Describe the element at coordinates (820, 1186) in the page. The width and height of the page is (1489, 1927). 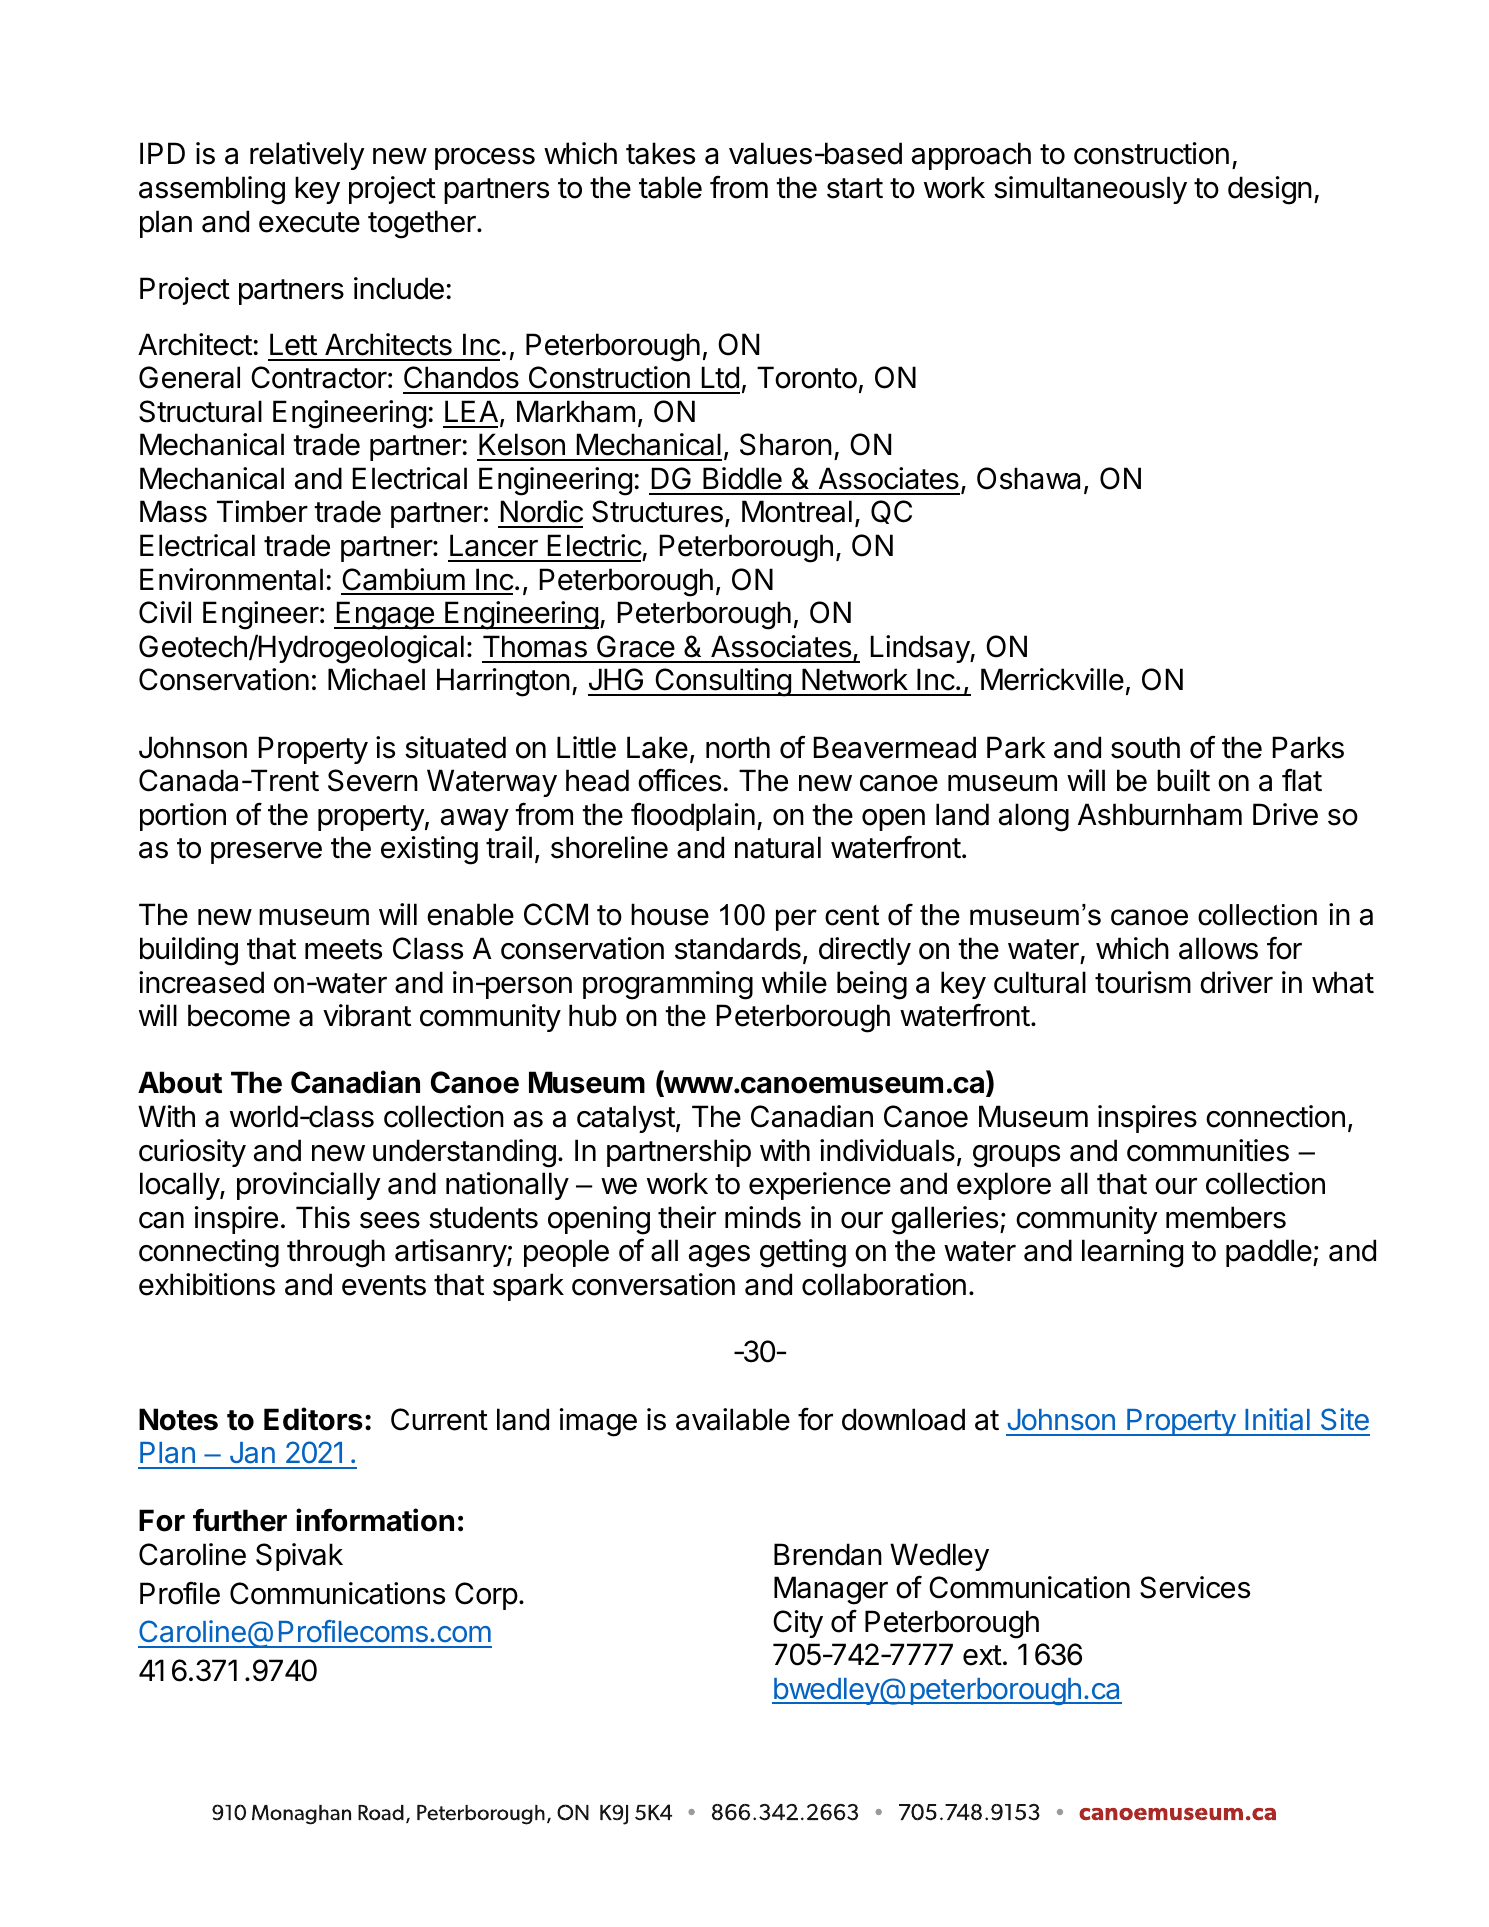
I see `experience` at that location.
